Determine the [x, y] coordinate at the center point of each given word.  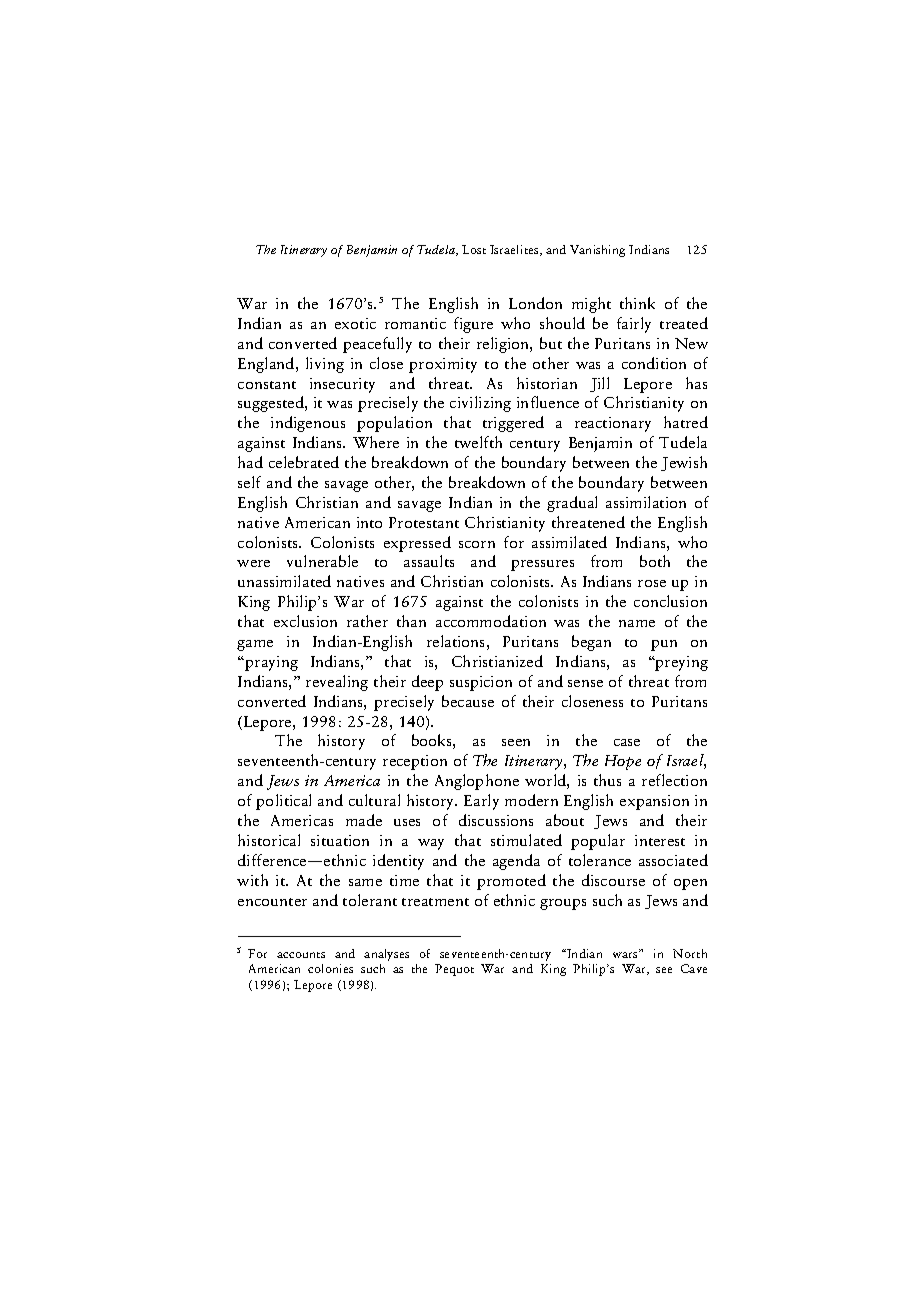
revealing [337, 683]
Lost [474, 249]
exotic [355, 323]
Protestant [424, 522]
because [468, 701]
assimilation [646, 502]
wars [626, 954]
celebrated [304, 462]
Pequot [454, 970]
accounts [301, 955]
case [627, 742]
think [637, 303]
